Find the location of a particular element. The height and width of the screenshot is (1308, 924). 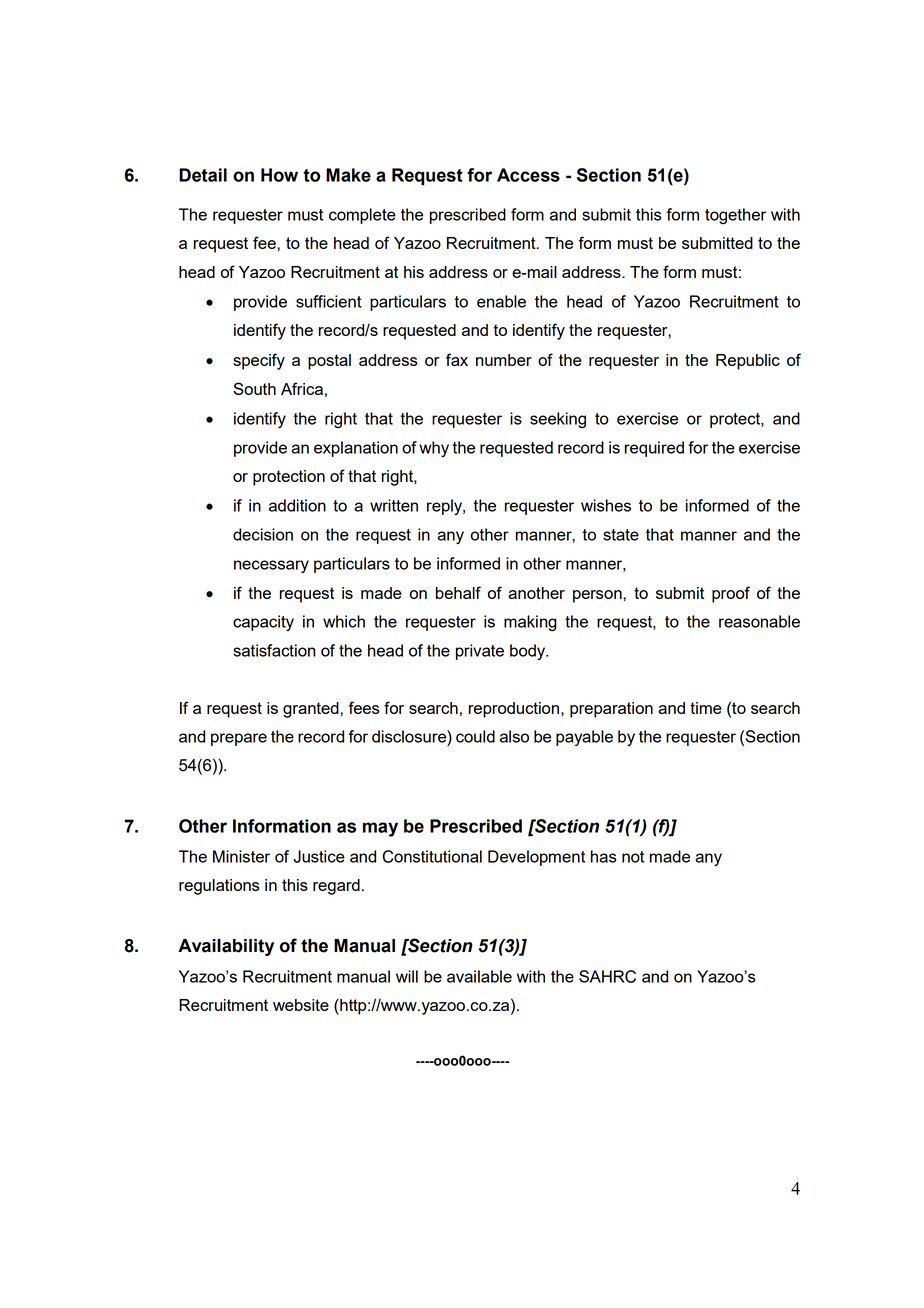

necessary is located at coordinates (271, 566).
